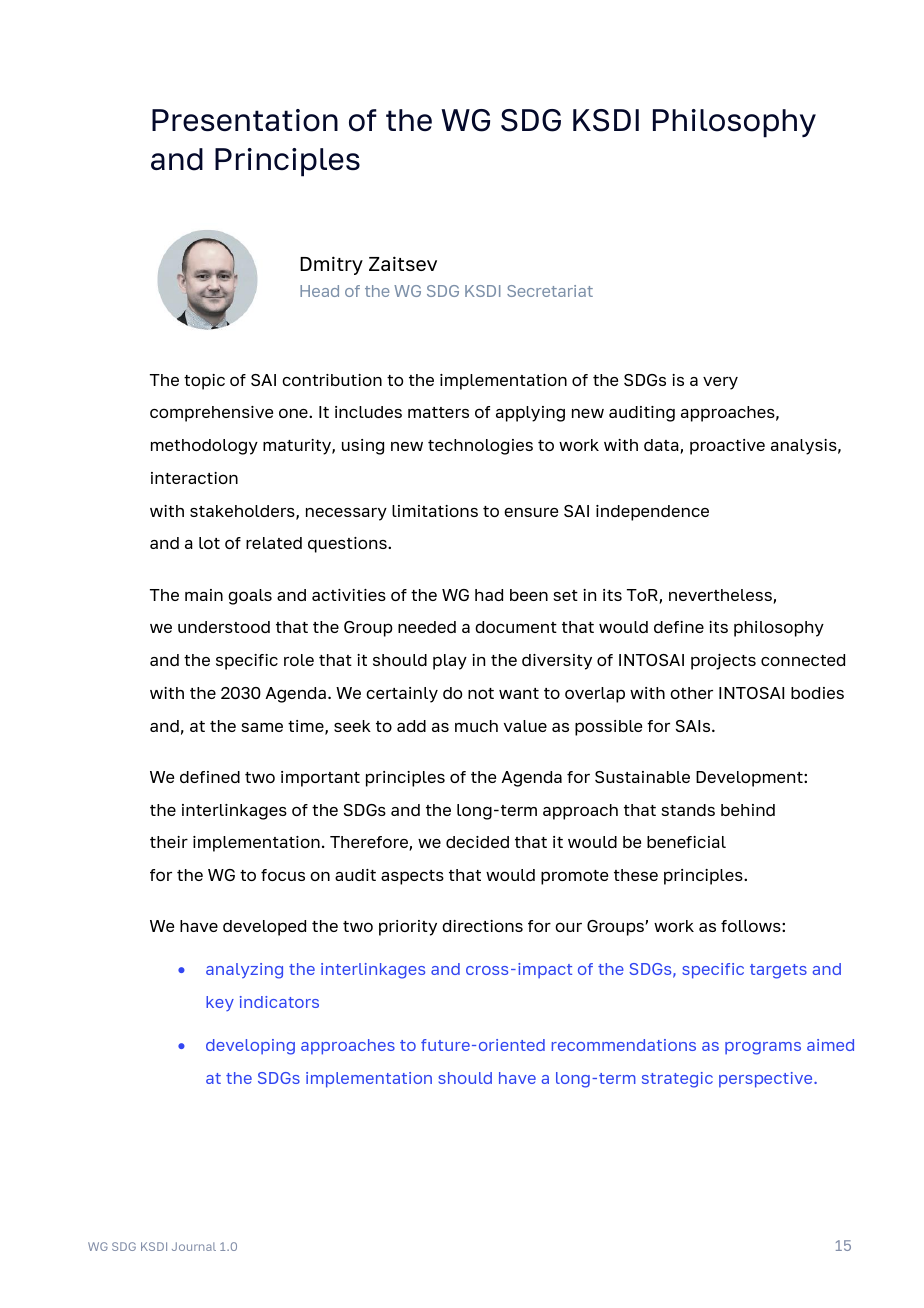 This page has width=924, height=1308. What do you see at coordinates (727, 447) in the page?
I see `proactive` at bounding box center [727, 447].
